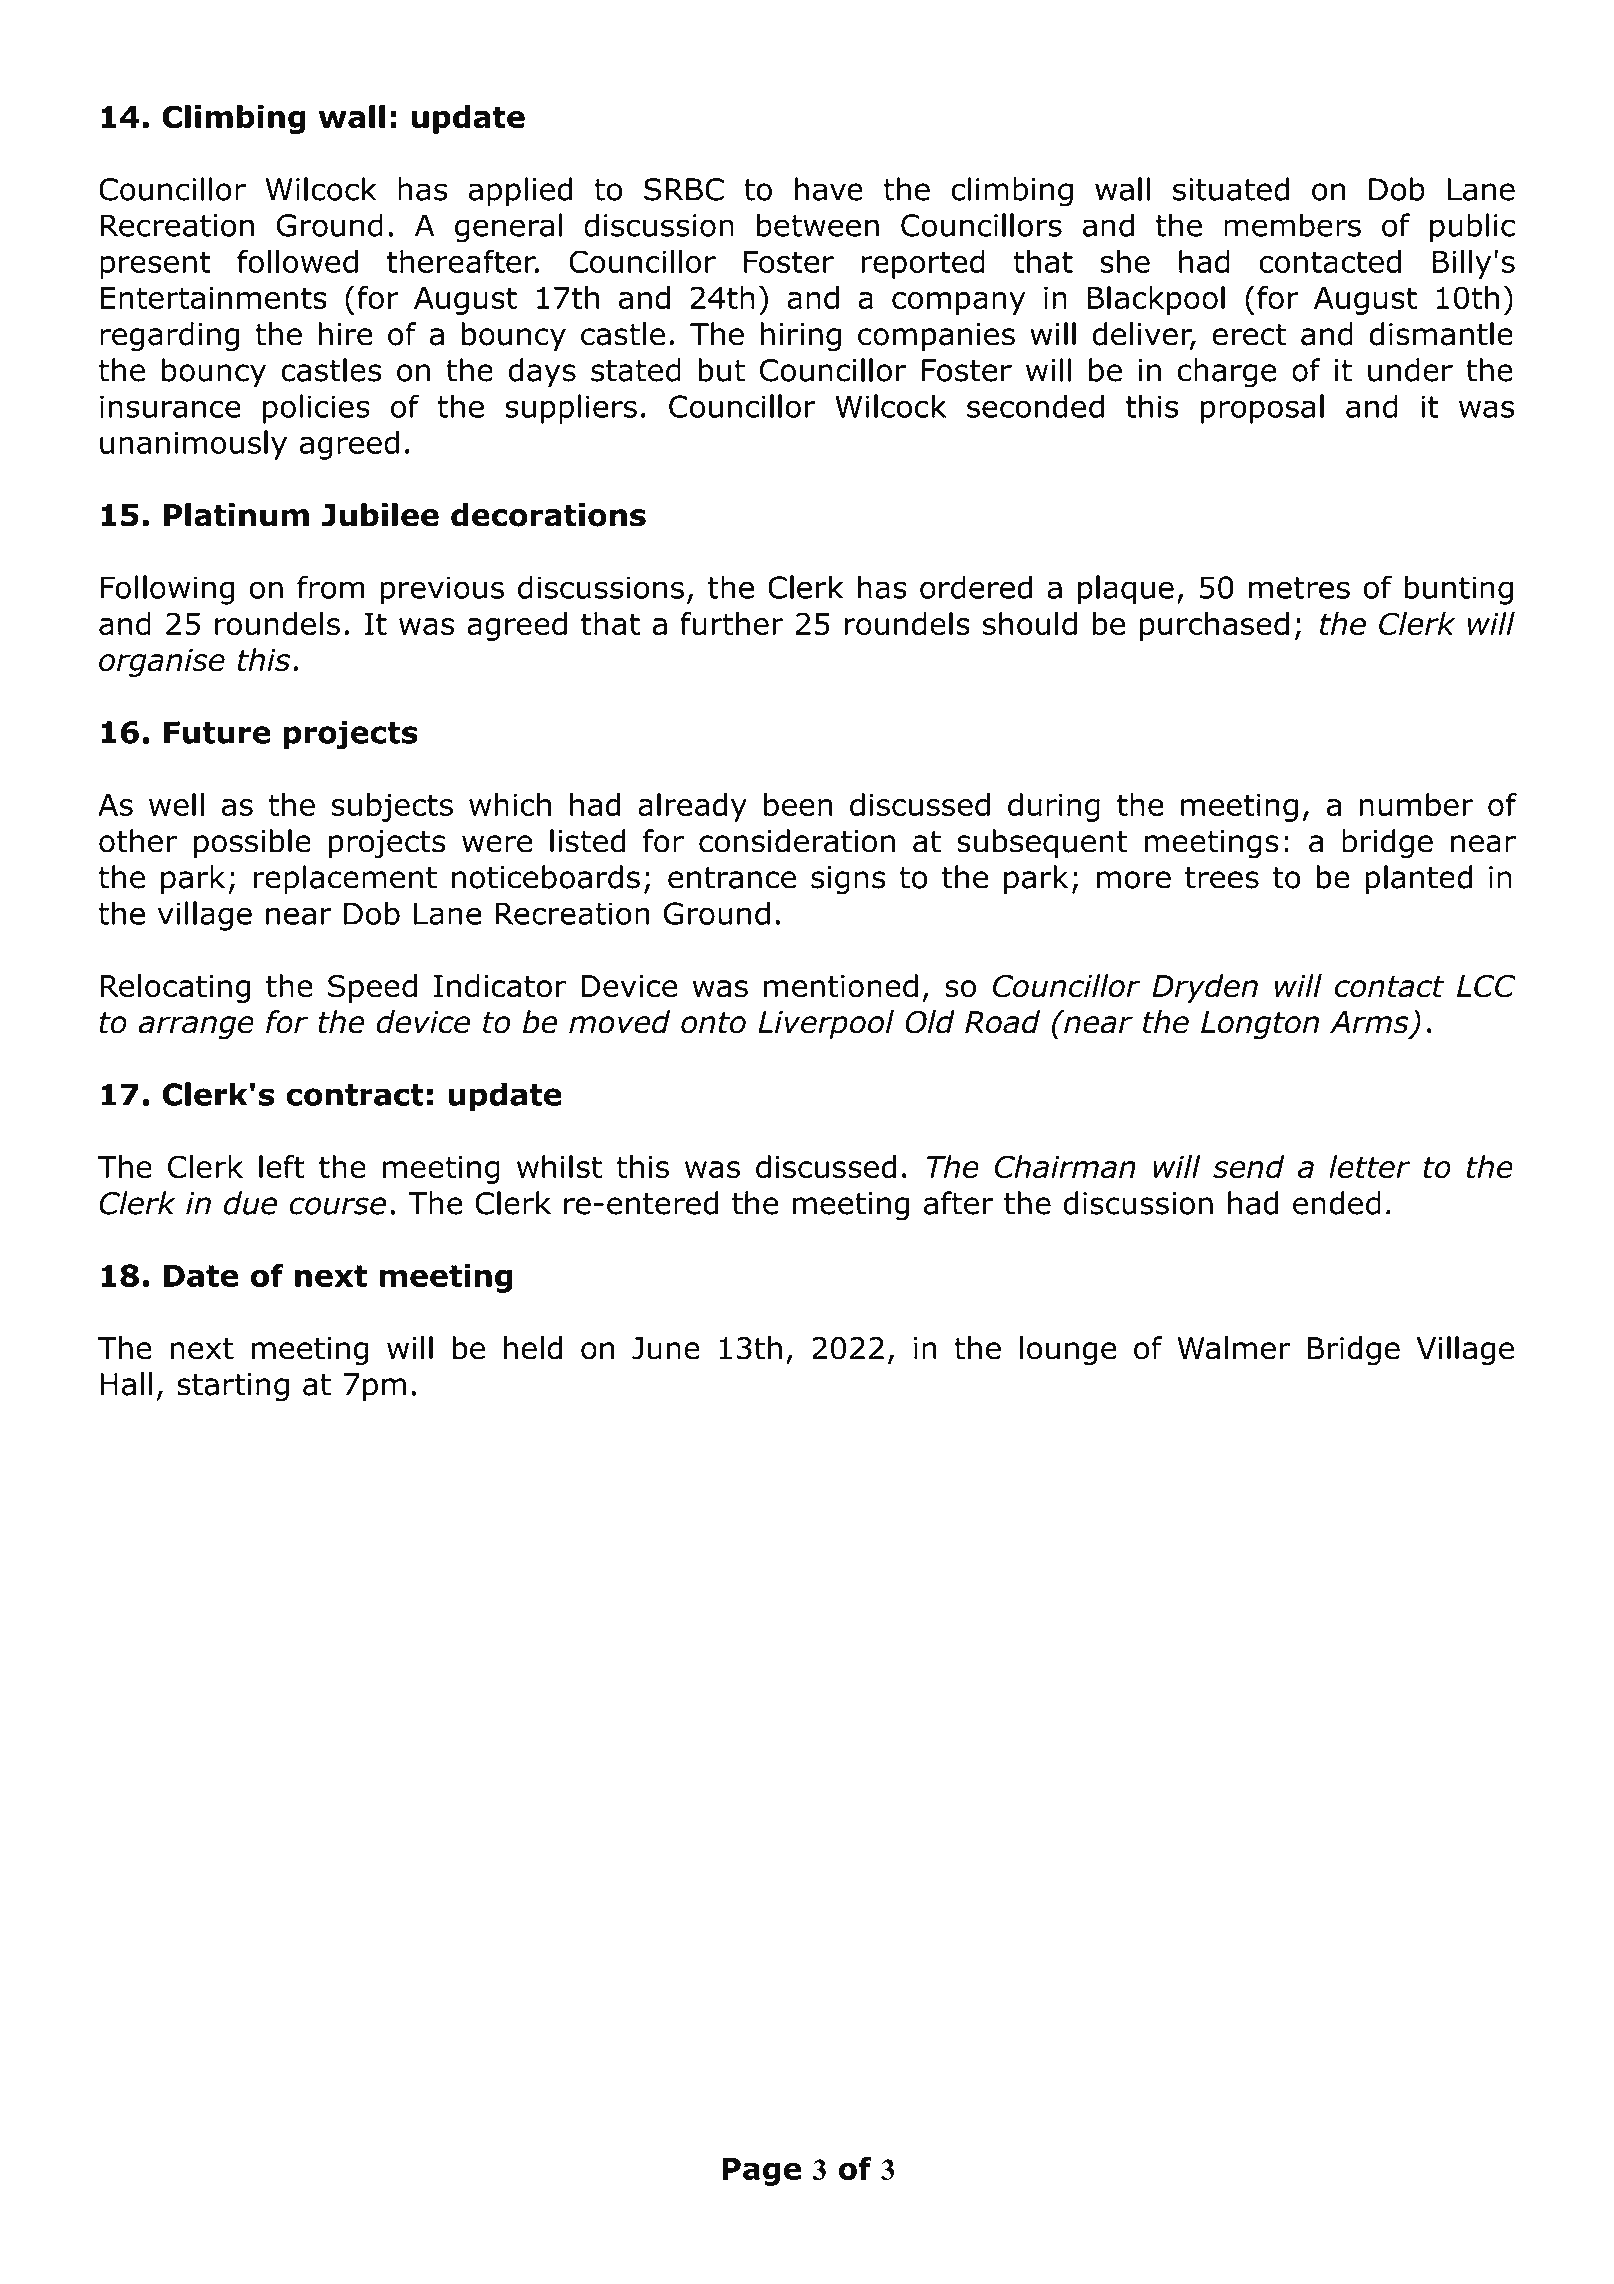 The image size is (1614, 2284). What do you see at coordinates (666, 1348) in the document?
I see `June` at bounding box center [666, 1348].
